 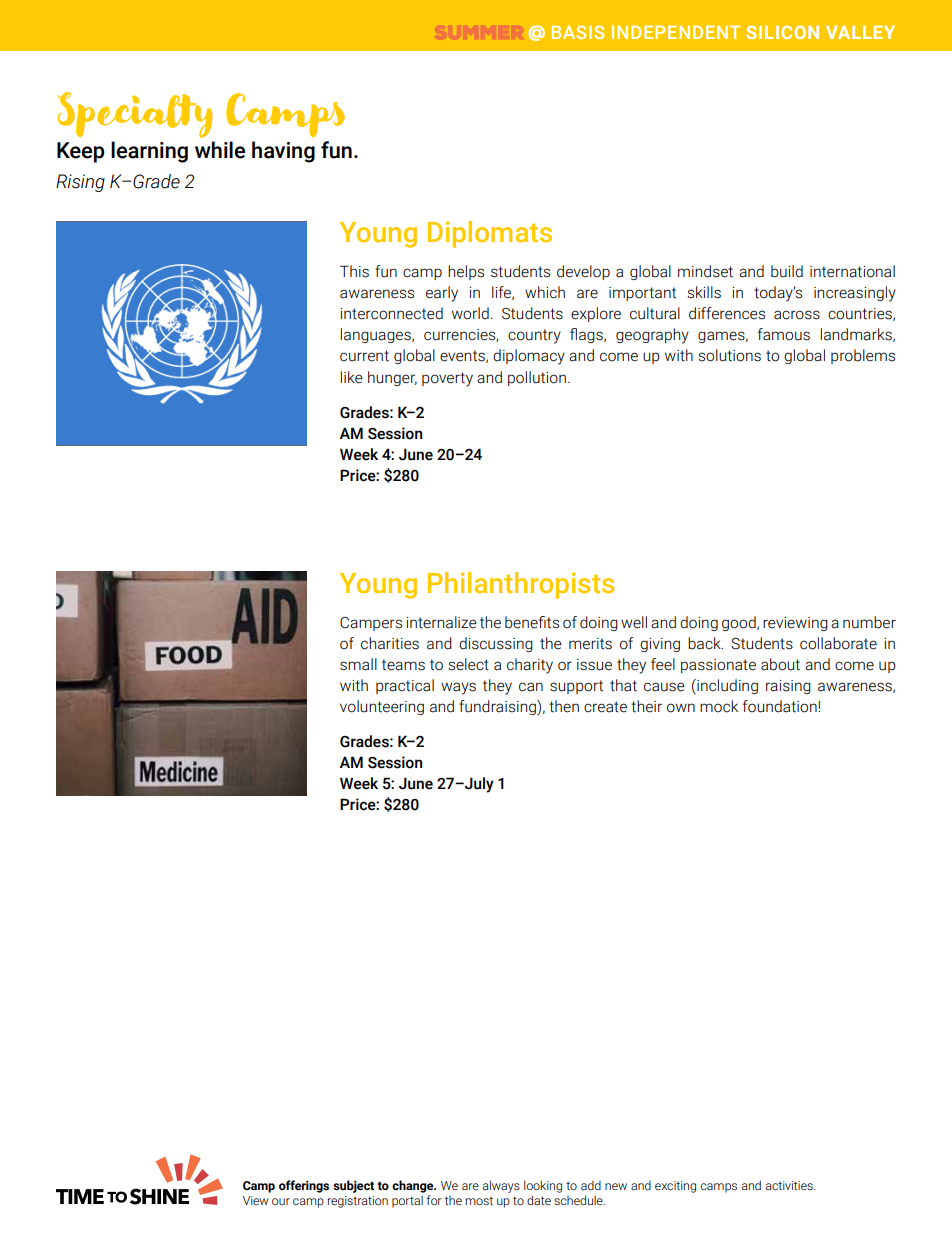 I want to click on build, so click(x=787, y=271).
